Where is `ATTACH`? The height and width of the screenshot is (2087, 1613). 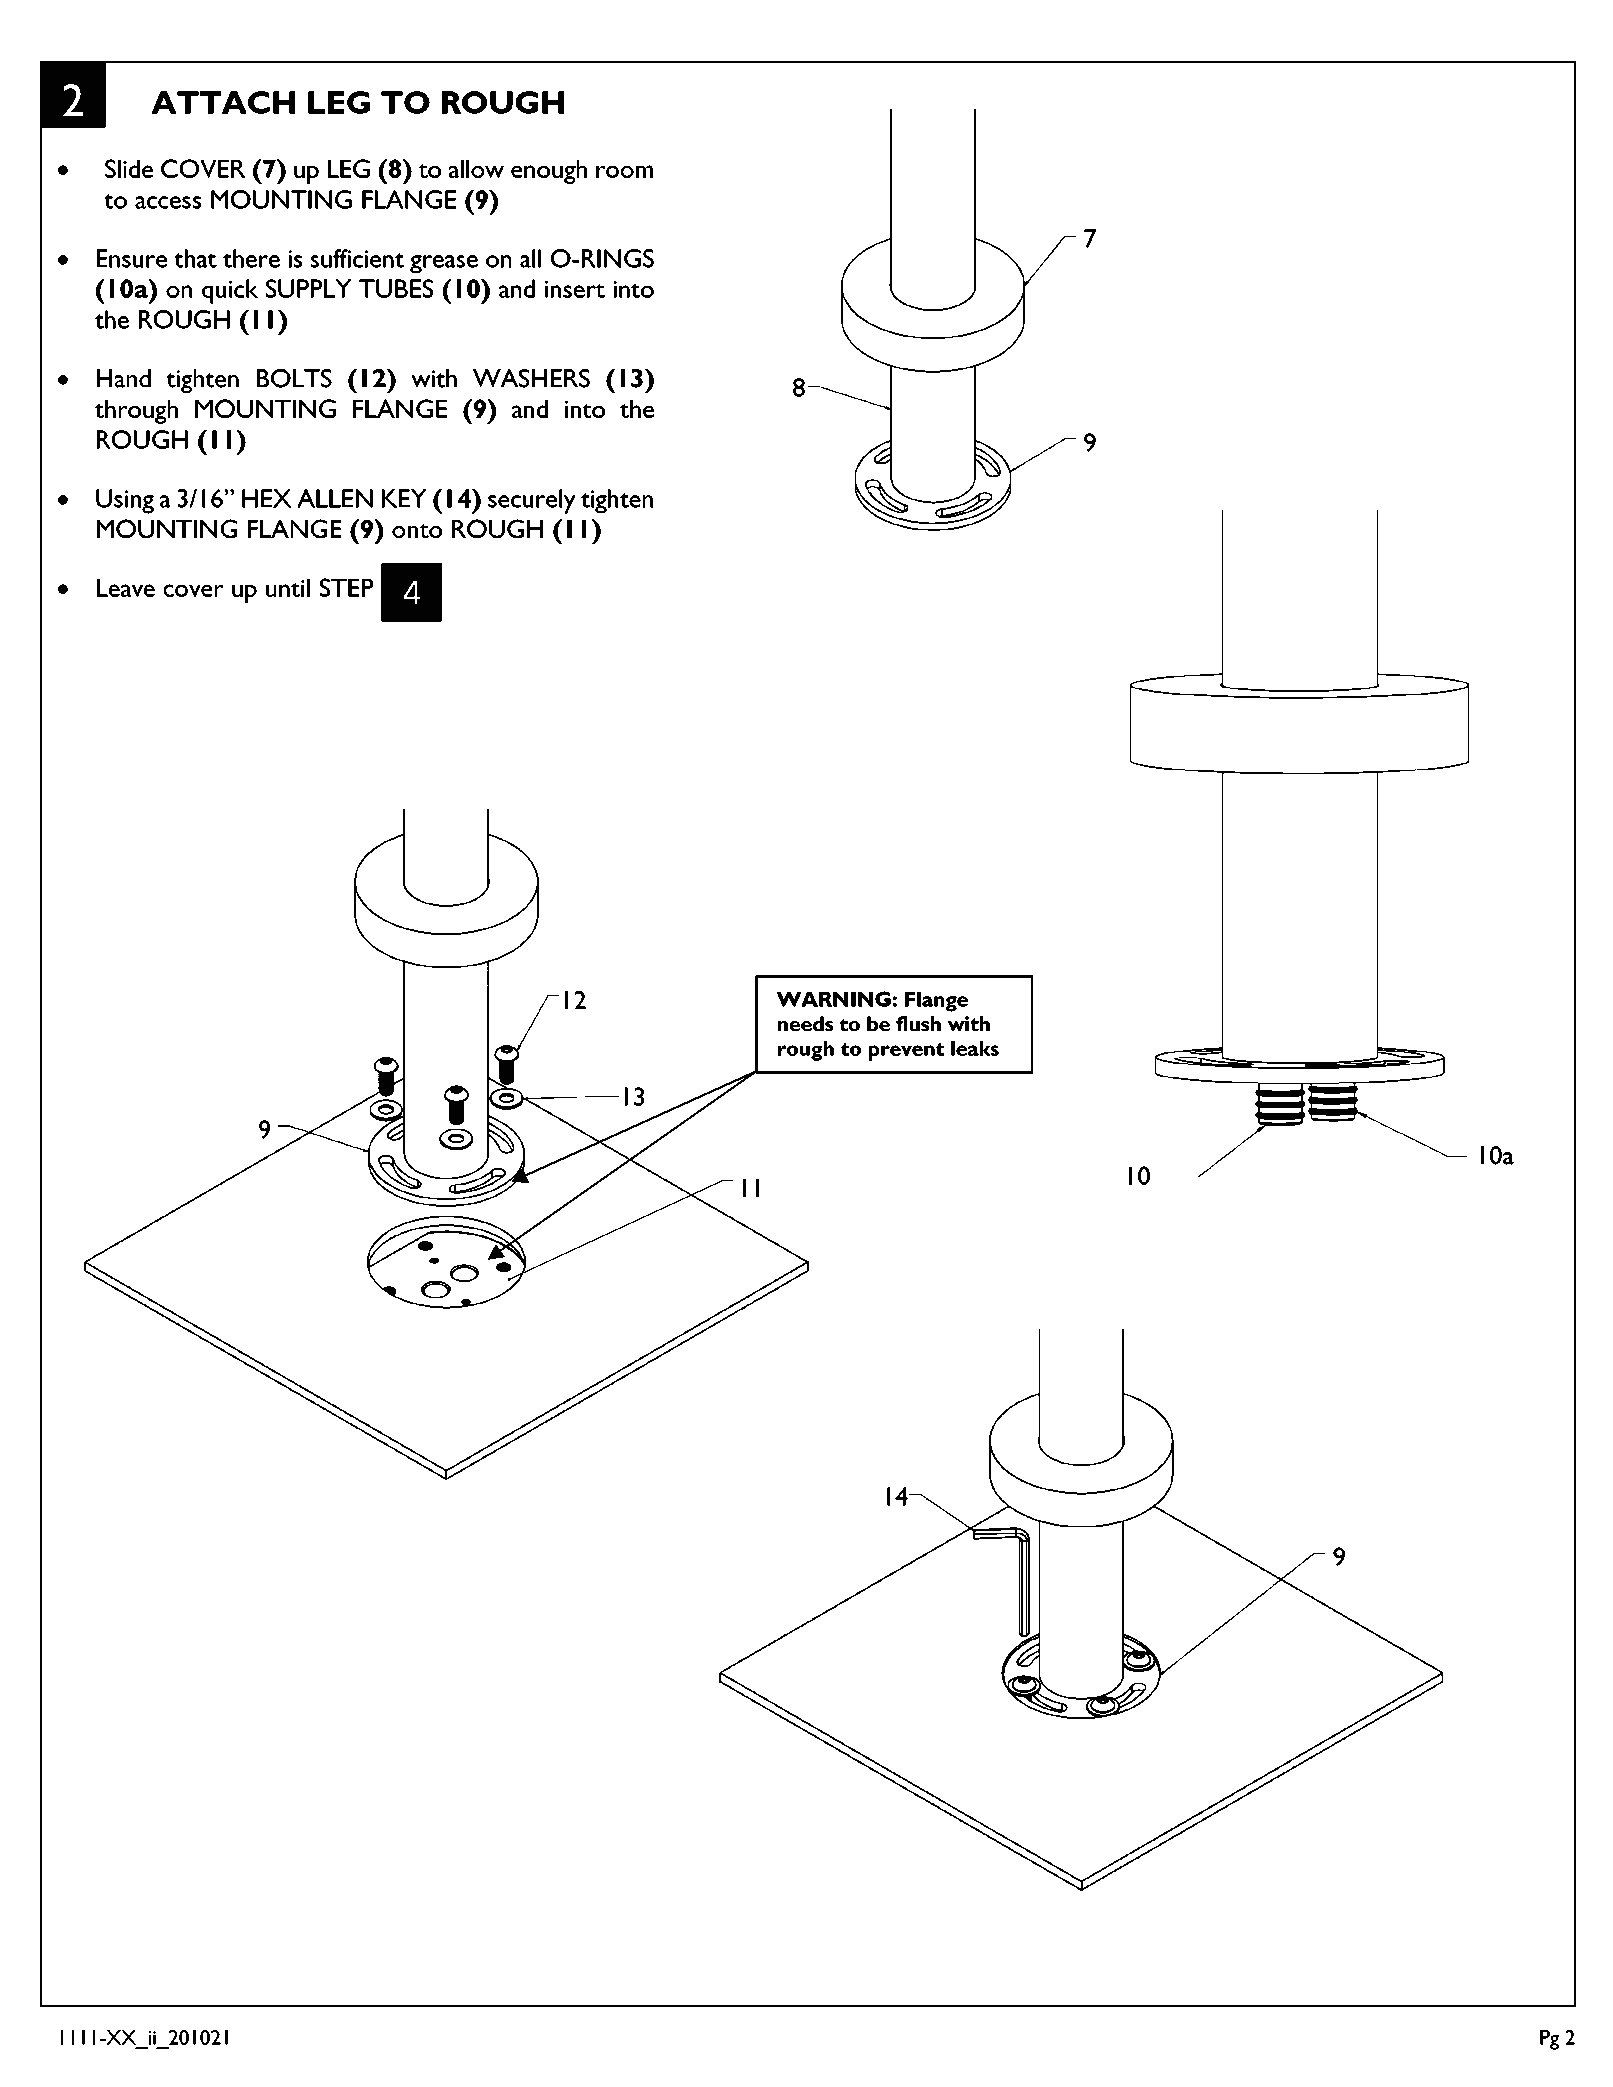 ATTACH is located at coordinates (223, 102).
